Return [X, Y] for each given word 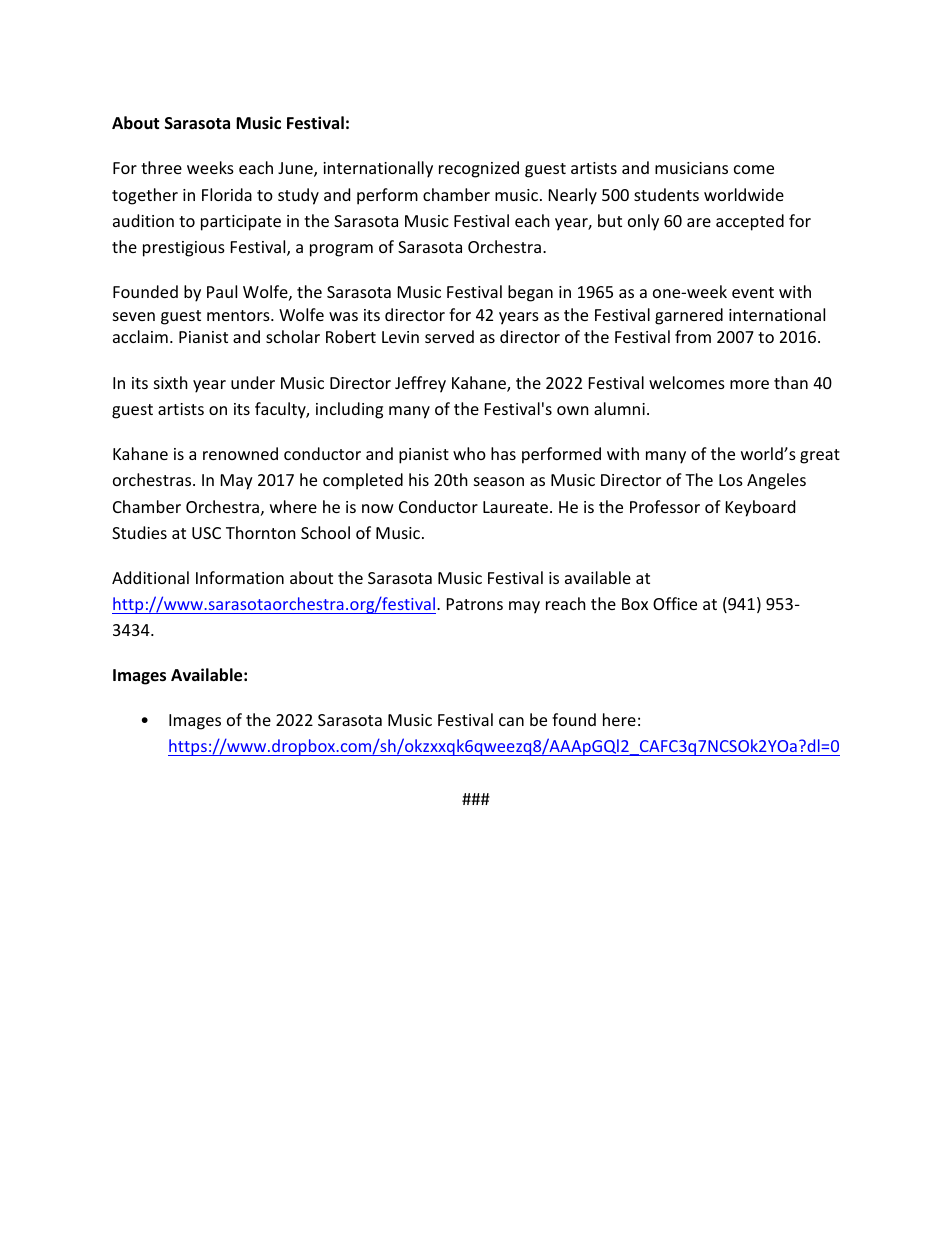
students [666, 194]
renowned [240, 453]
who [469, 453]
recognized [479, 169]
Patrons [475, 604]
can [511, 721]
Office [675, 603]
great [820, 456]
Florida [227, 194]
